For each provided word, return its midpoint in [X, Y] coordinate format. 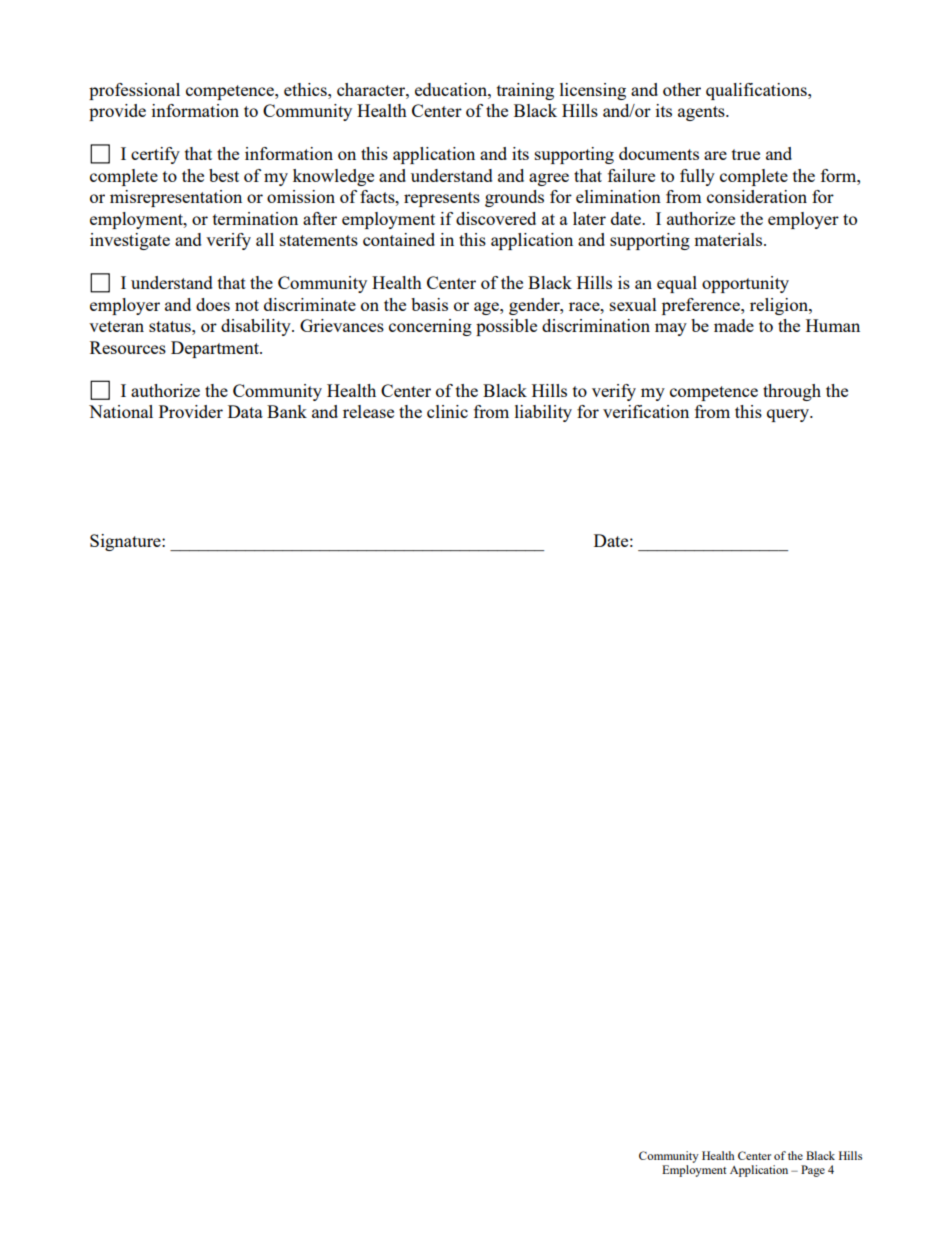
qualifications [757, 91]
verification [646, 411]
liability [543, 413]
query [789, 415]
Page [813, 1171]
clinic [447, 411]
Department [216, 349]
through [792, 392]
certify [155, 155]
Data [245, 411]
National [121, 411]
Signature [126, 542]
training [525, 91]
